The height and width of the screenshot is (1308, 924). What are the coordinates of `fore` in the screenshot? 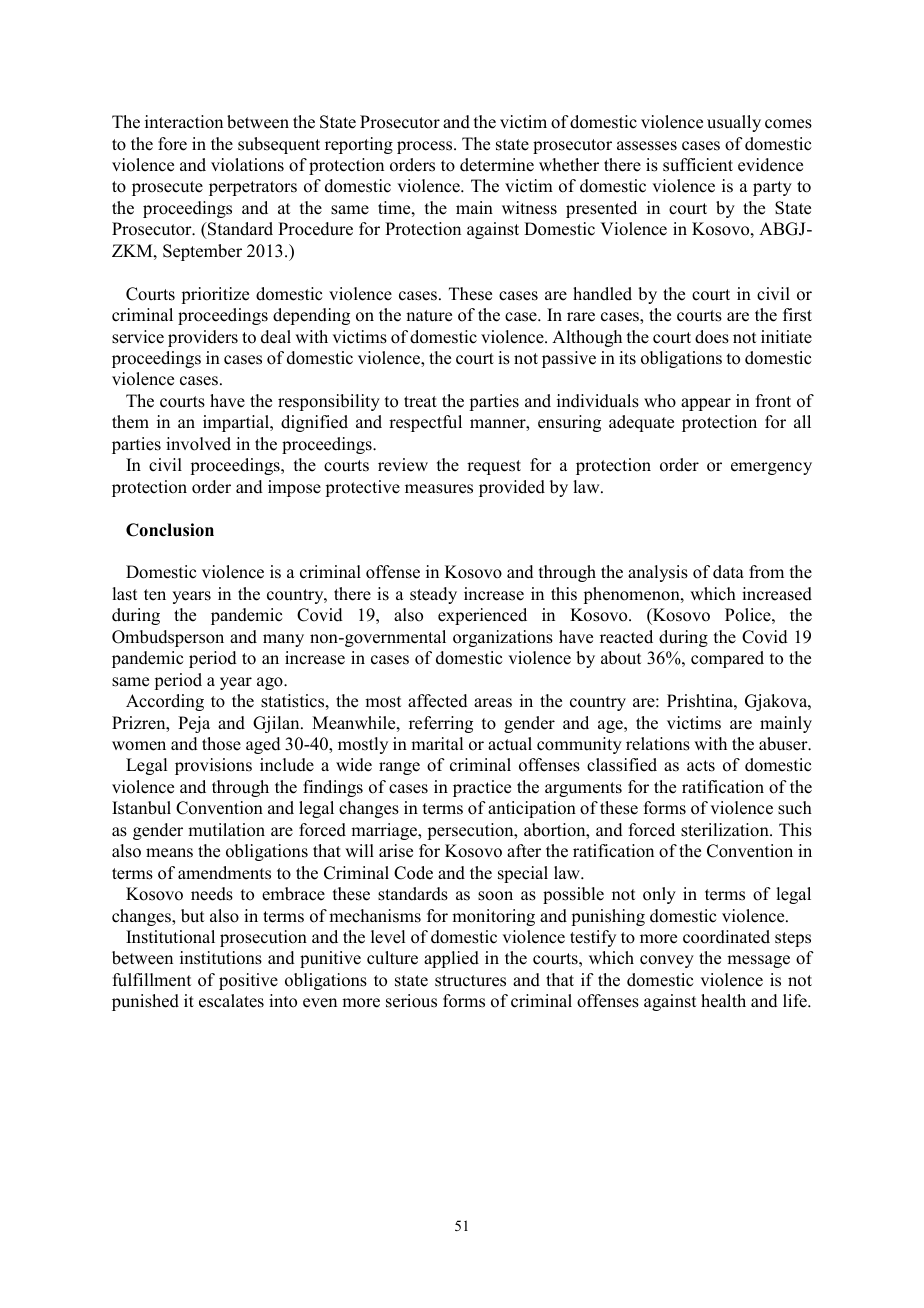 It's located at (172, 144).
